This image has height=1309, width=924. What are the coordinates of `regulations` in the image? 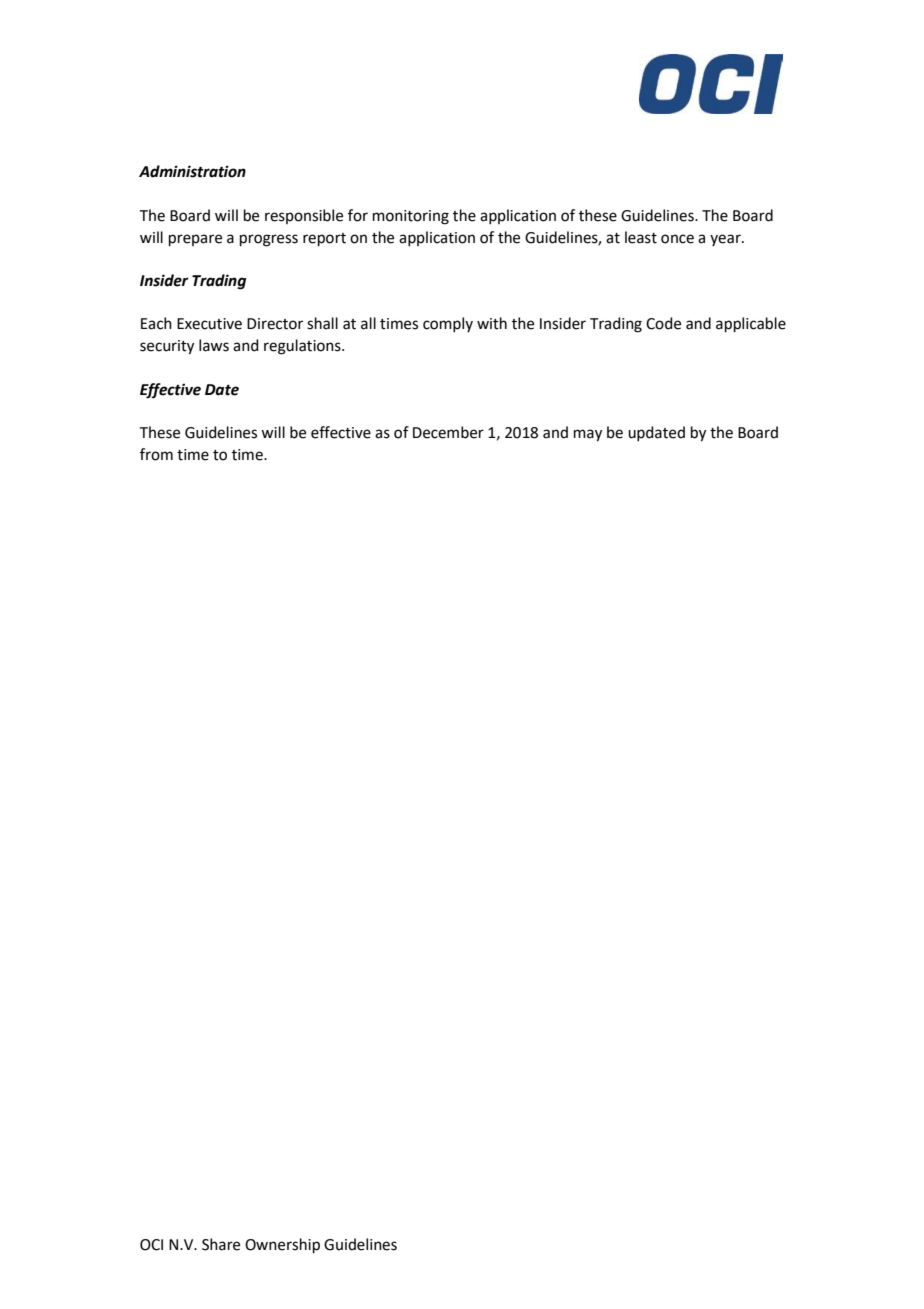 It's located at (303, 347).
